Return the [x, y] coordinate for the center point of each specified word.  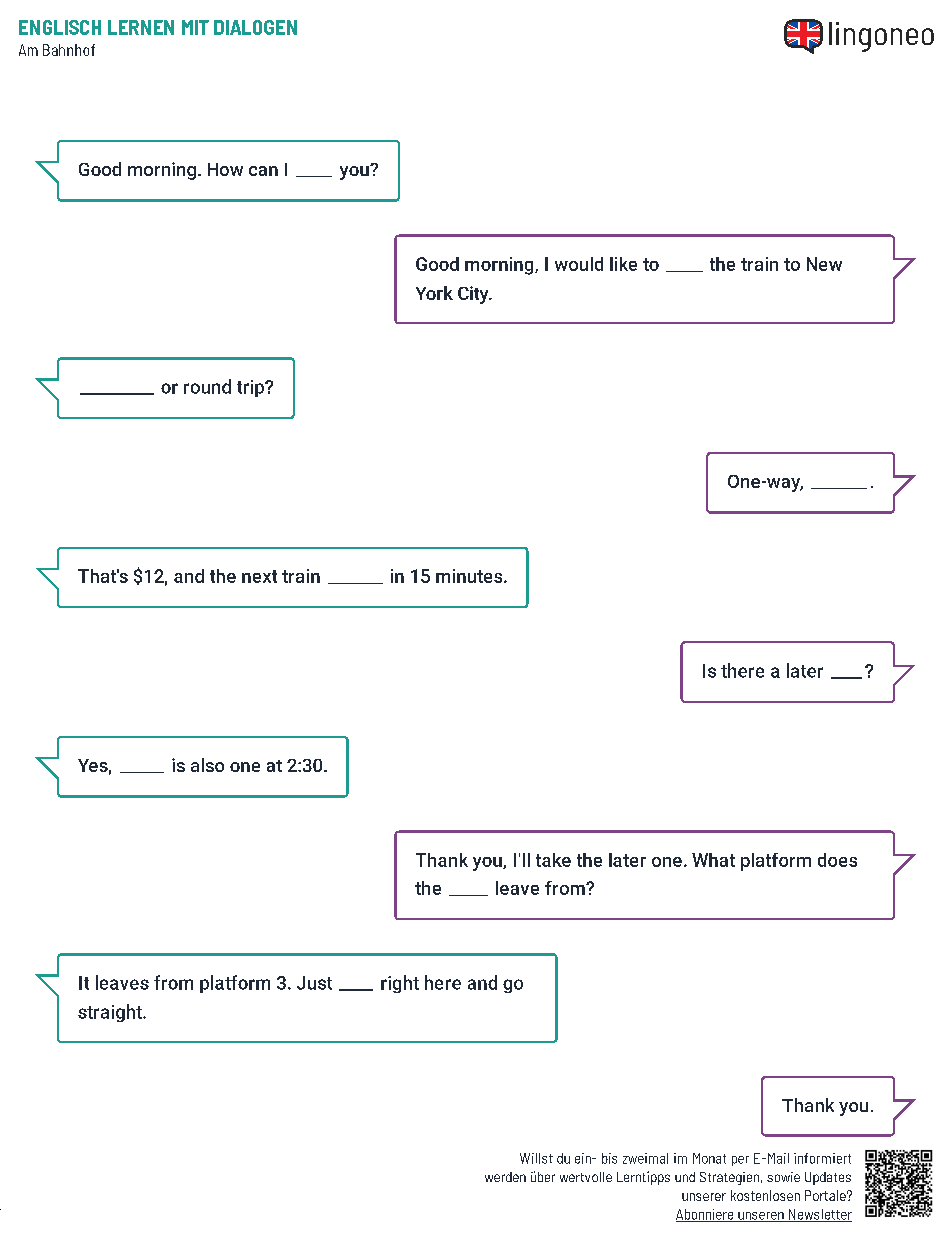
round [207, 386]
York [434, 293]
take [553, 860]
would [579, 264]
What [713, 860]
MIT [195, 27]
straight [111, 1013]
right [400, 984]
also [207, 765]
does [837, 860]
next [259, 576]
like [623, 264]
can [263, 171]
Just [314, 983]
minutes [470, 576]
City [474, 295]
